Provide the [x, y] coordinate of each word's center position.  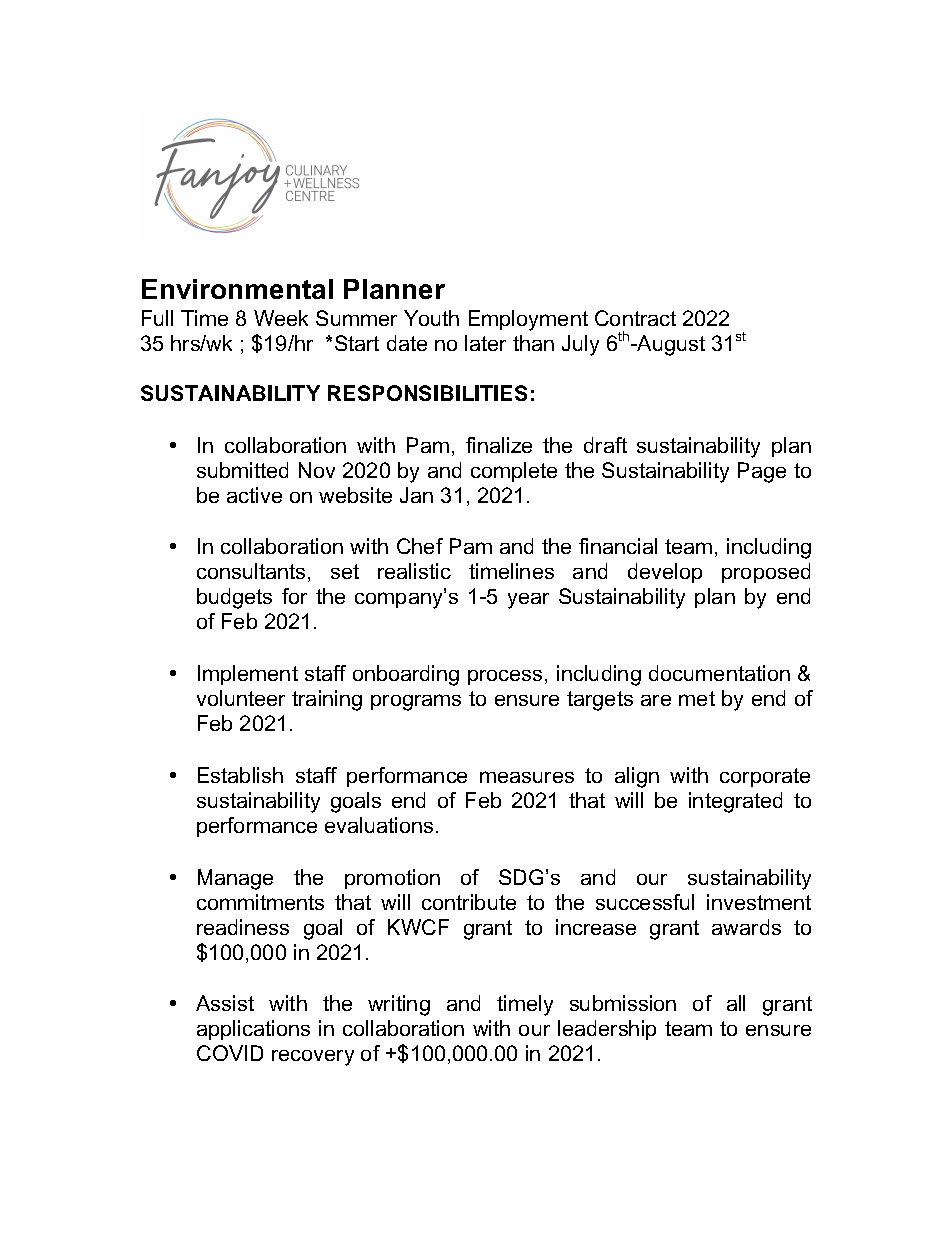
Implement [248, 675]
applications [253, 1030]
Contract [635, 318]
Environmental [237, 289]
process [505, 677]
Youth [431, 318]
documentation [719, 673]
